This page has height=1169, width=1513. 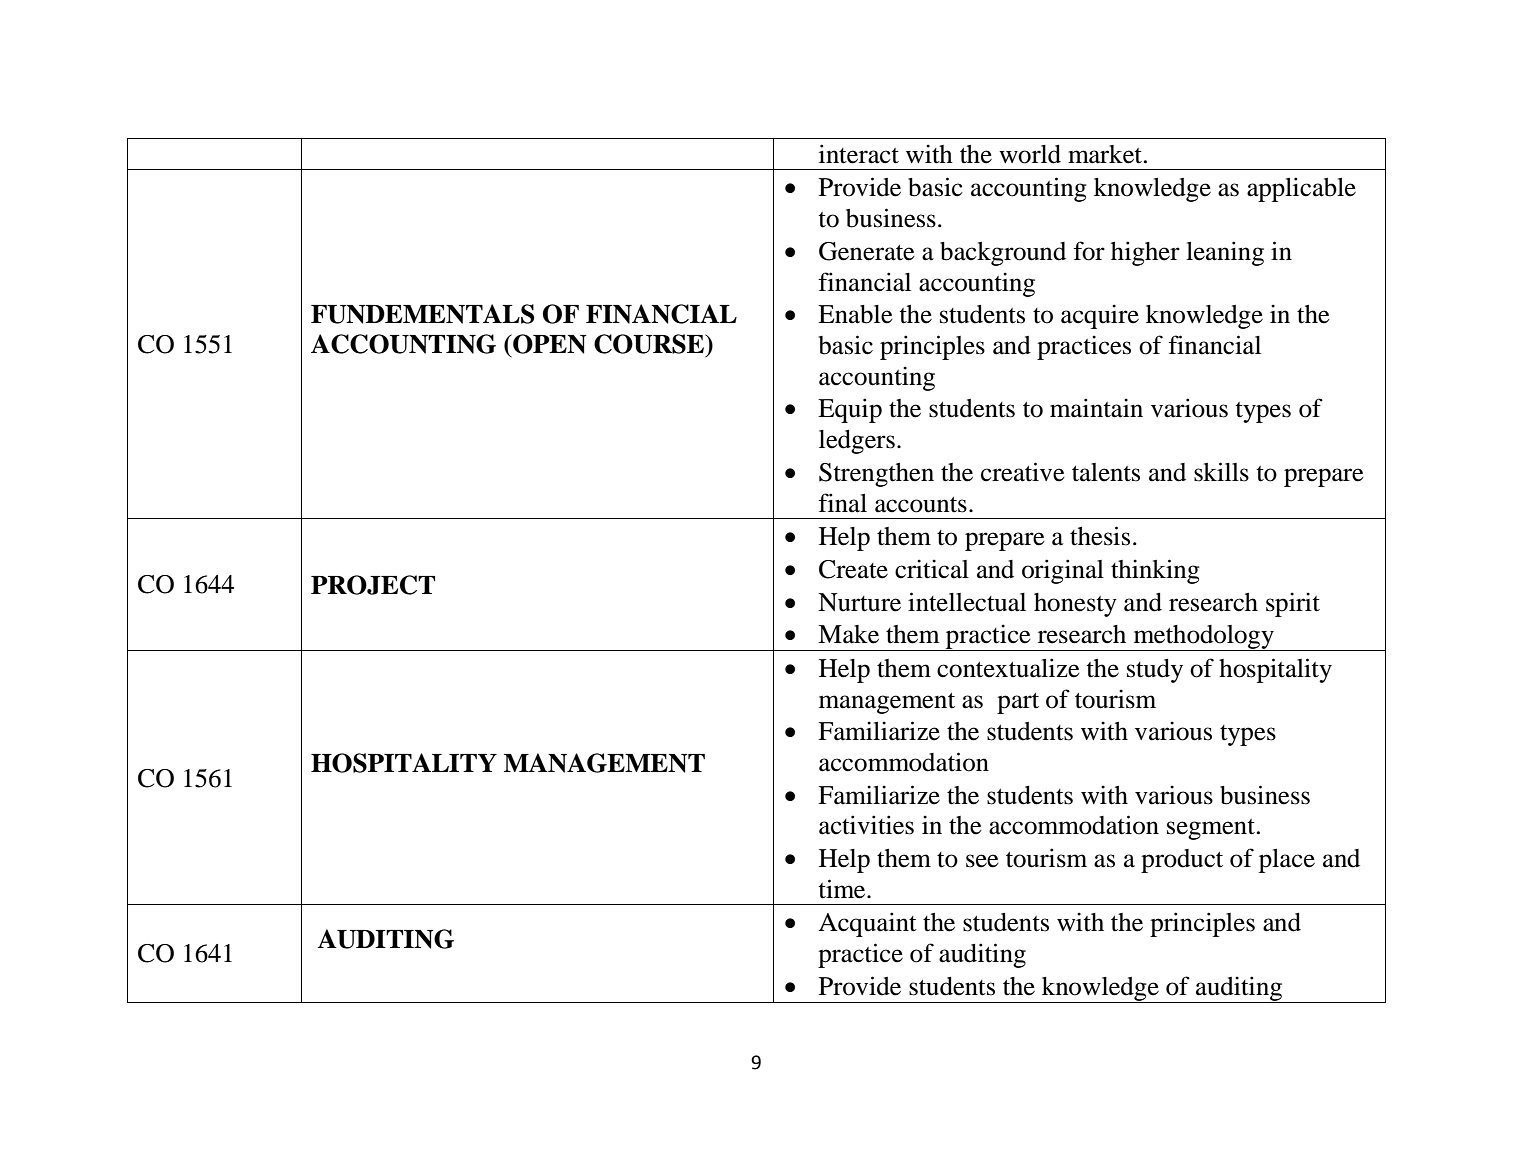 What do you see at coordinates (373, 585) in the page?
I see `PROJECT` at bounding box center [373, 585].
